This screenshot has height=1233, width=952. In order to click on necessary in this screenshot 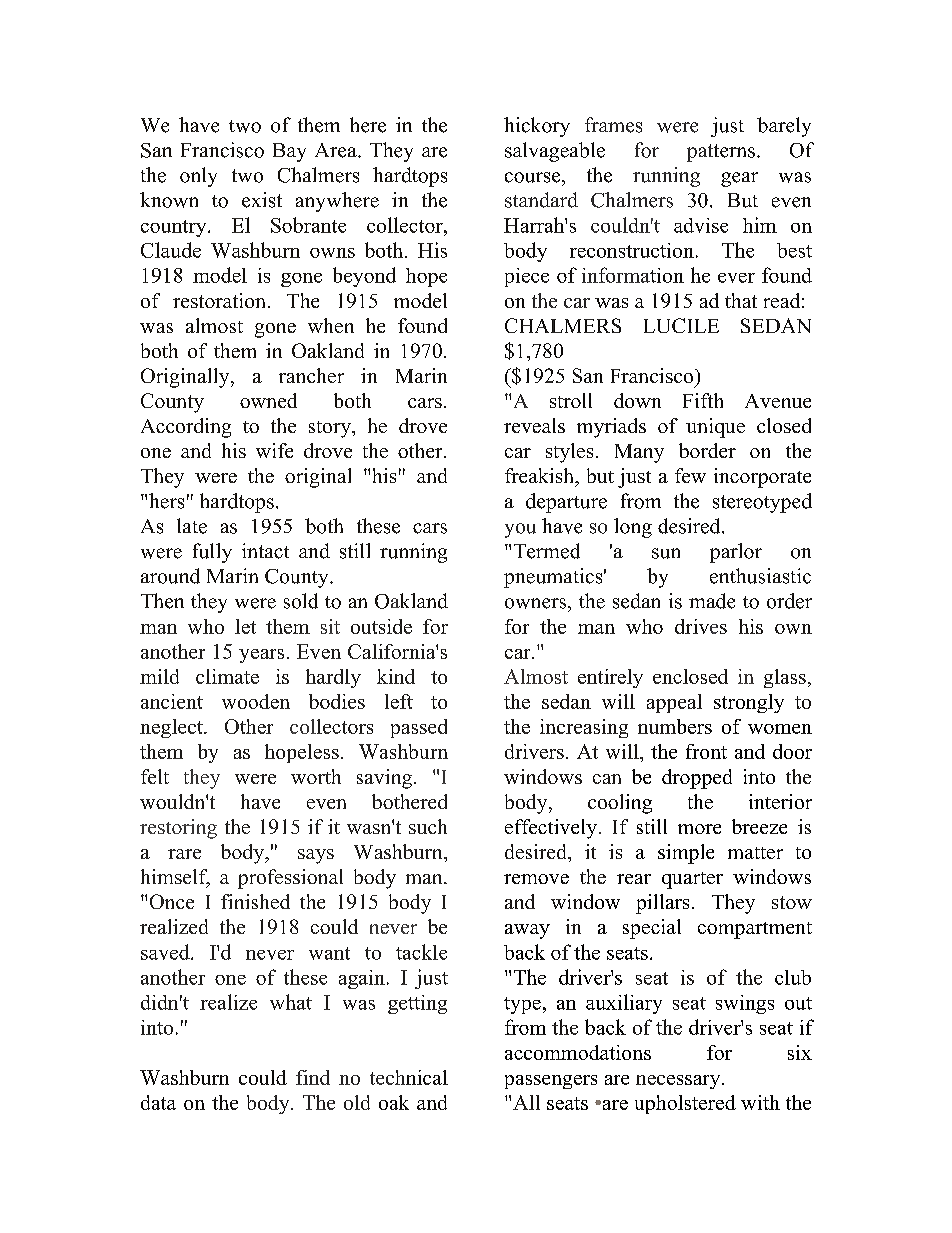, I will do `click(679, 1082)`.
